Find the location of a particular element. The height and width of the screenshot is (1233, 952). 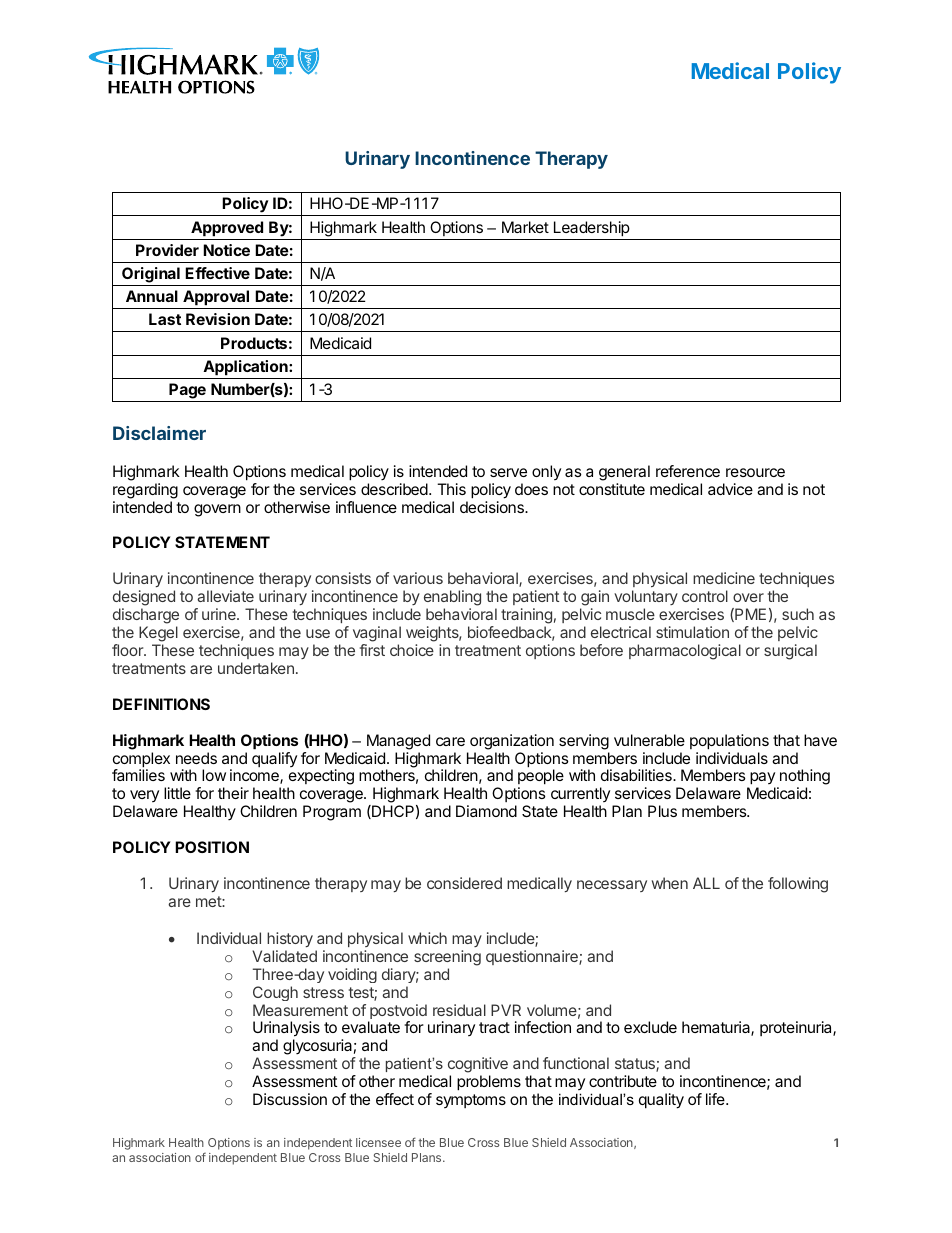

symptoms is located at coordinates (471, 1101).
